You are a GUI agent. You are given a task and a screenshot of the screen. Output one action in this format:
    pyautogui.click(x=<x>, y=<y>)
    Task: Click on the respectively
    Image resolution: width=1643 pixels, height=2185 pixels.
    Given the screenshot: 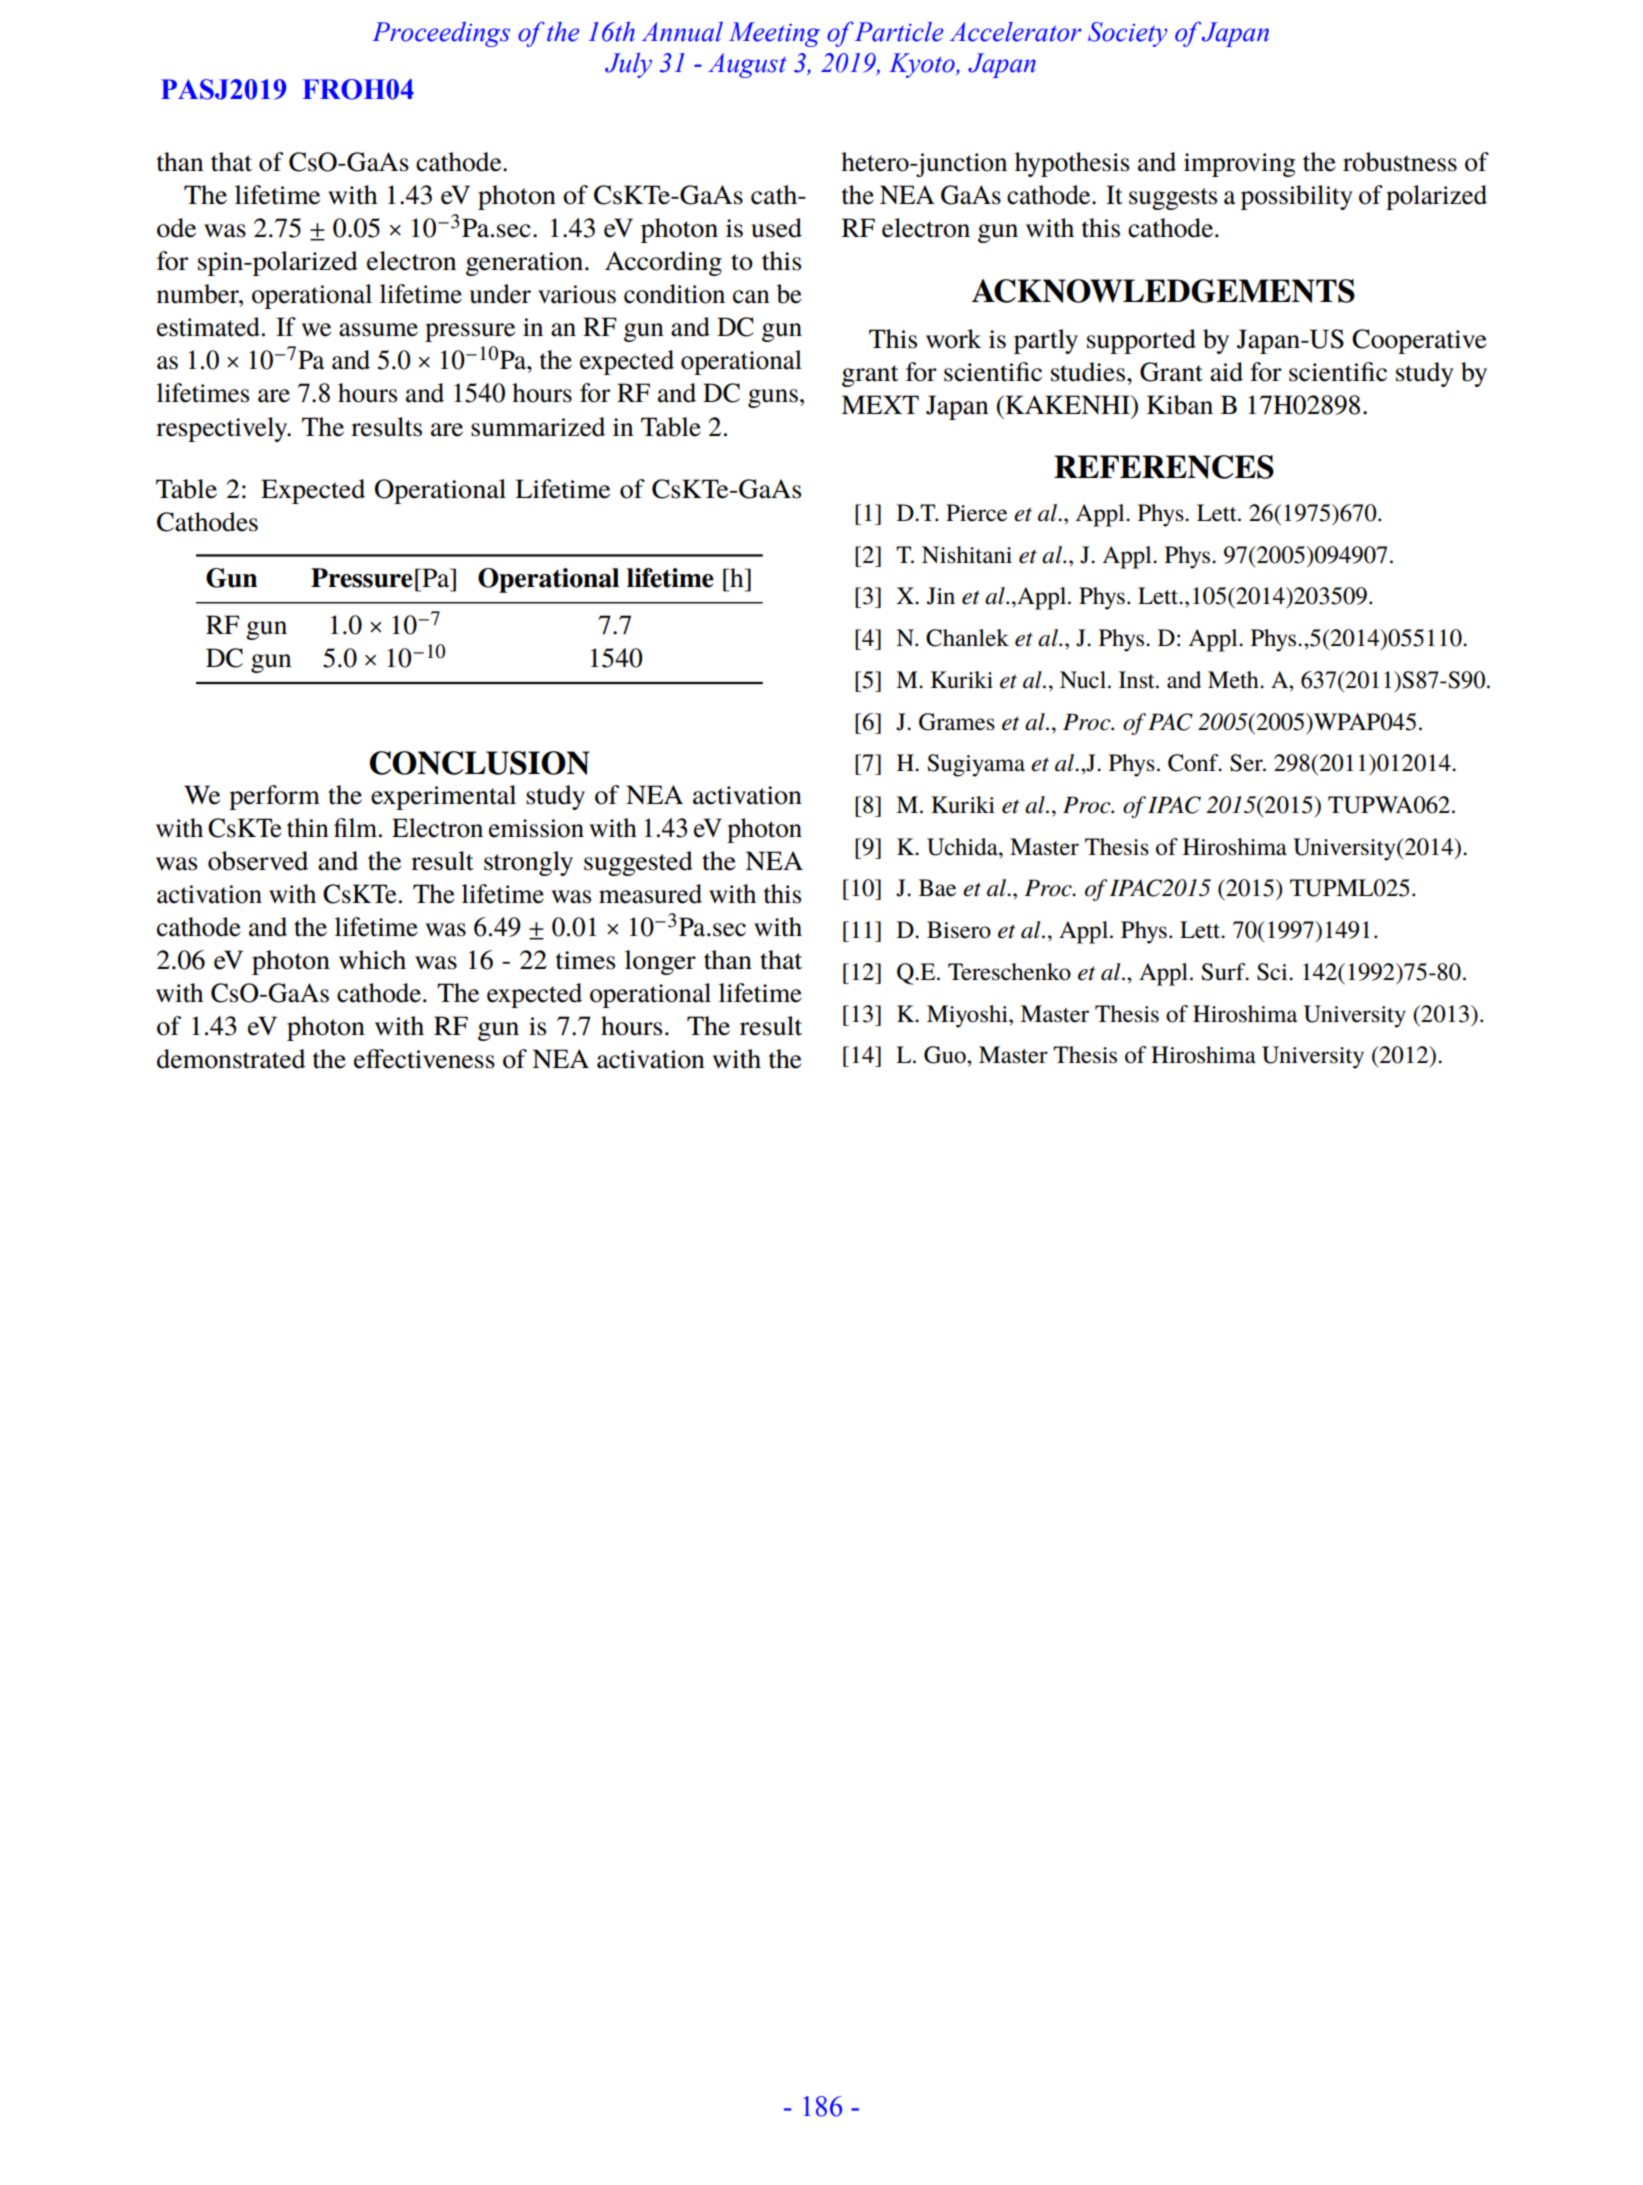 What is the action you would take?
    pyautogui.click(x=223, y=429)
